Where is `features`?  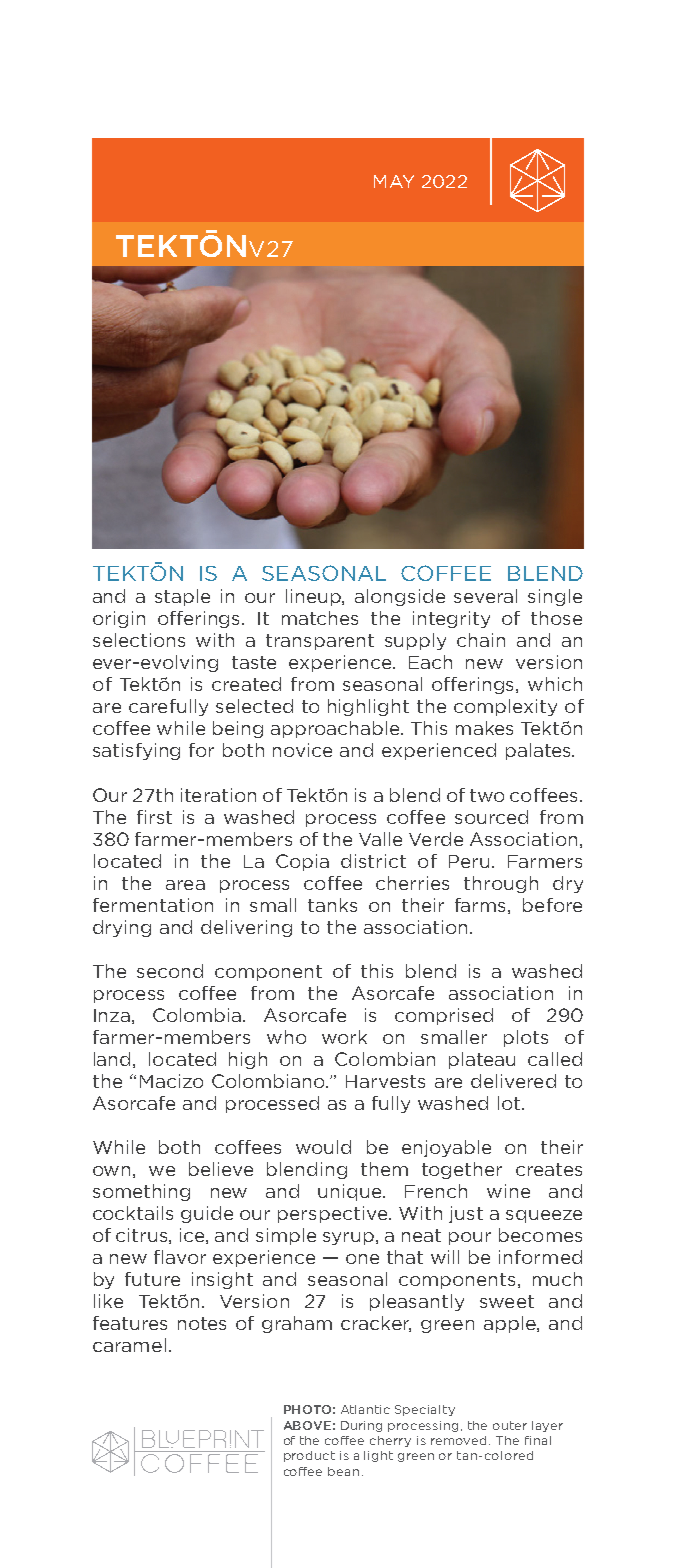 features is located at coordinates (130, 1323).
